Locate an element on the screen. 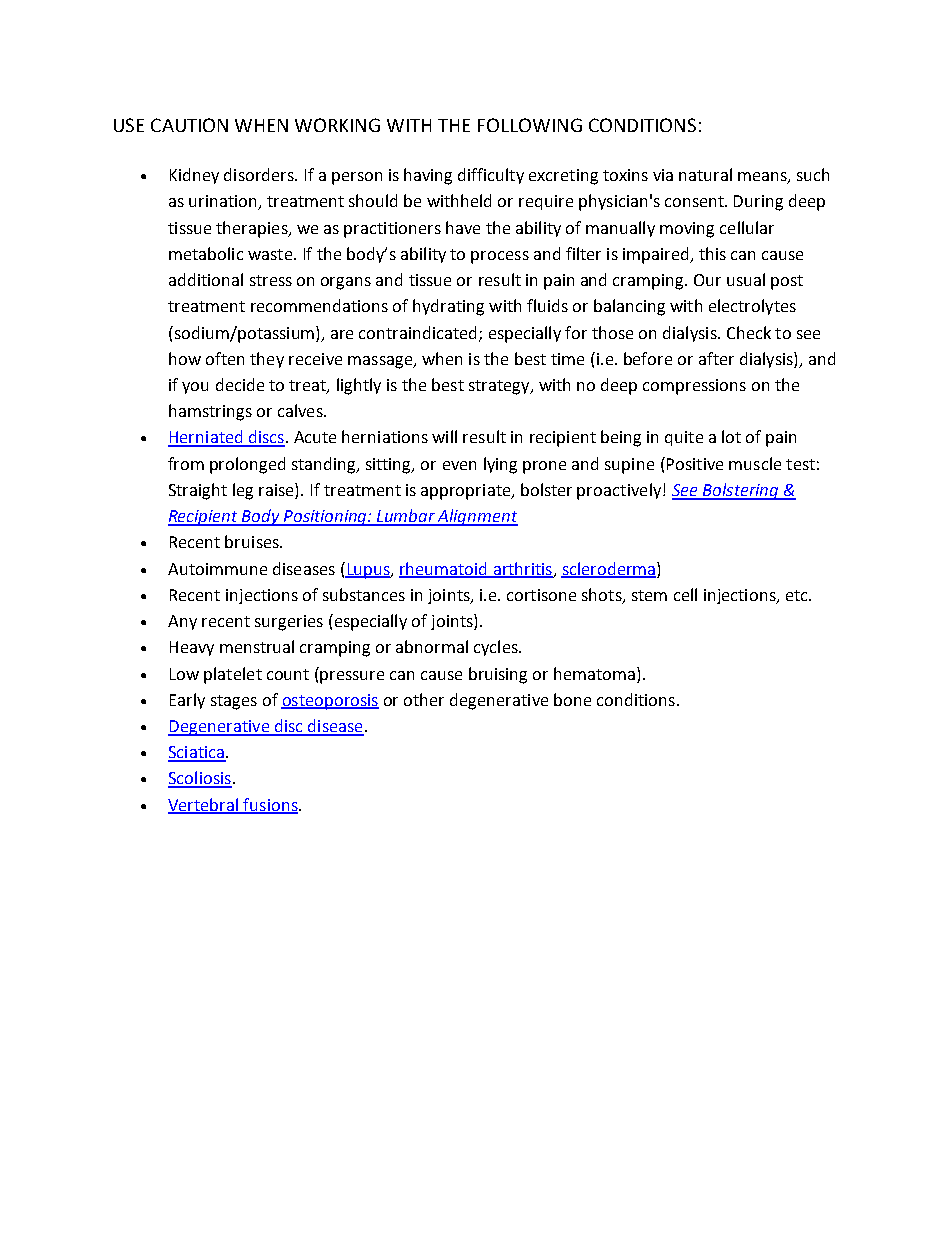  etc is located at coordinates (798, 595).
